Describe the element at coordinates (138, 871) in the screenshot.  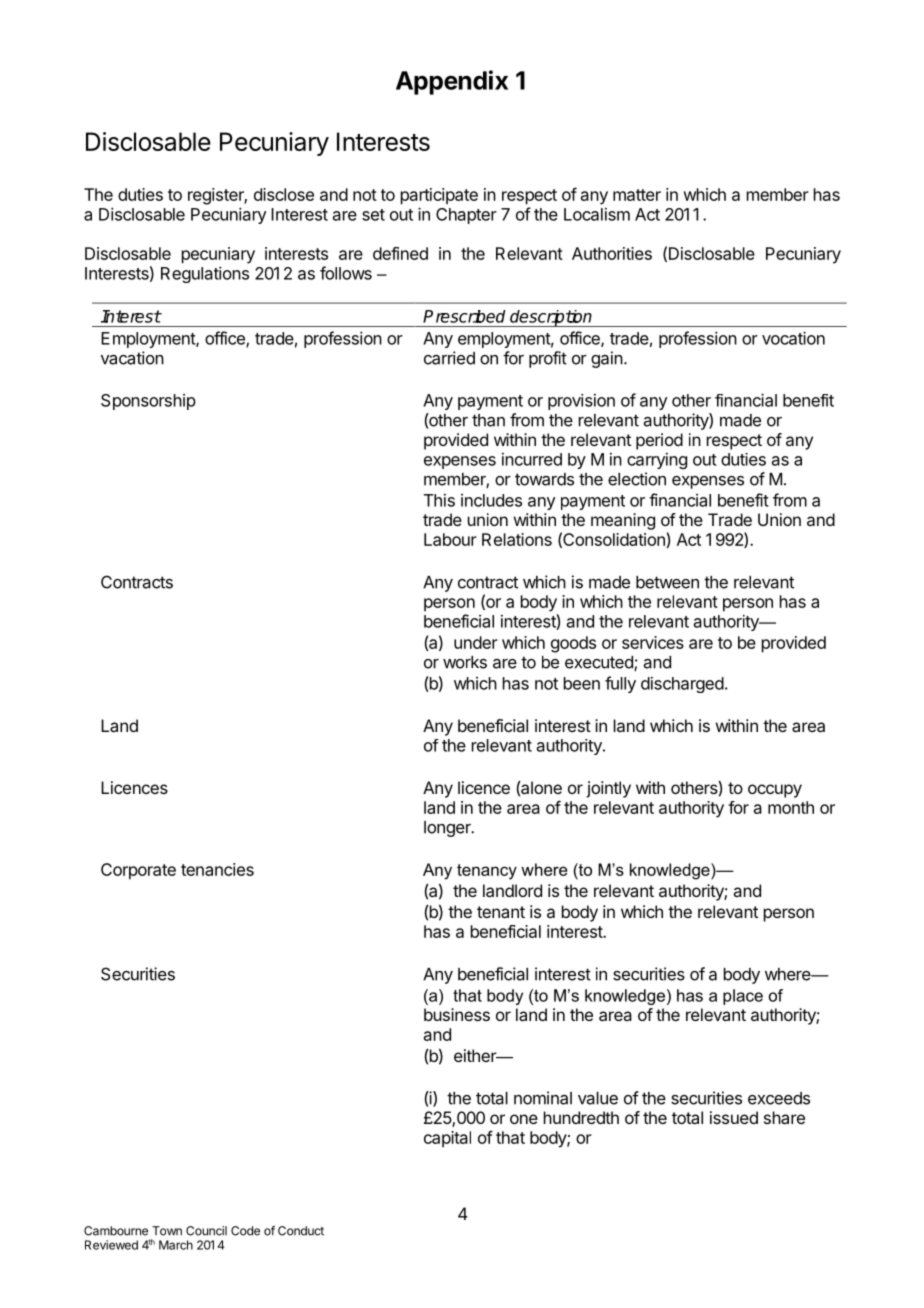
I see `Corporate` at that location.
